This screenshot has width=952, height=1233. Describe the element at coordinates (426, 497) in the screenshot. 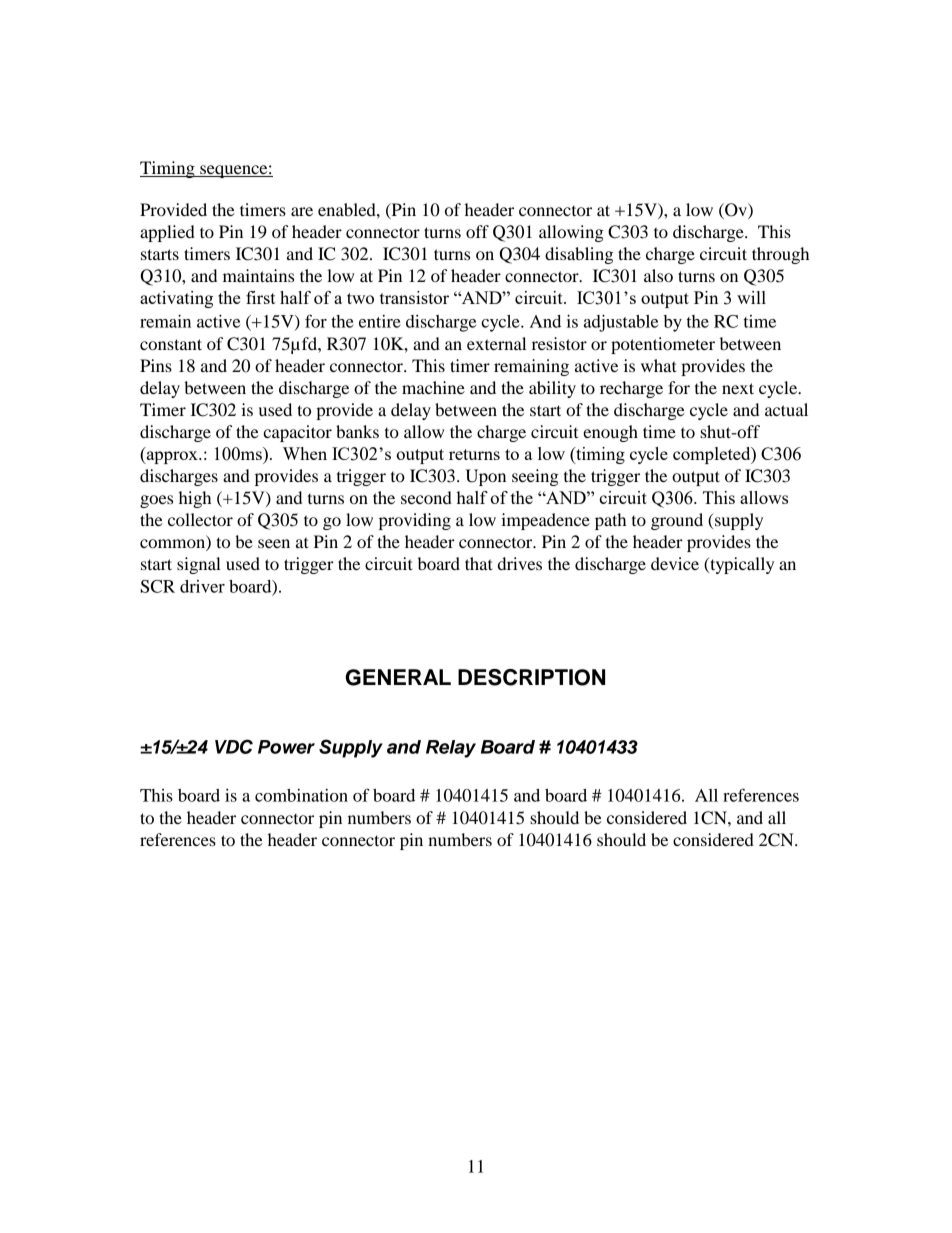

I see `second` at that location.
